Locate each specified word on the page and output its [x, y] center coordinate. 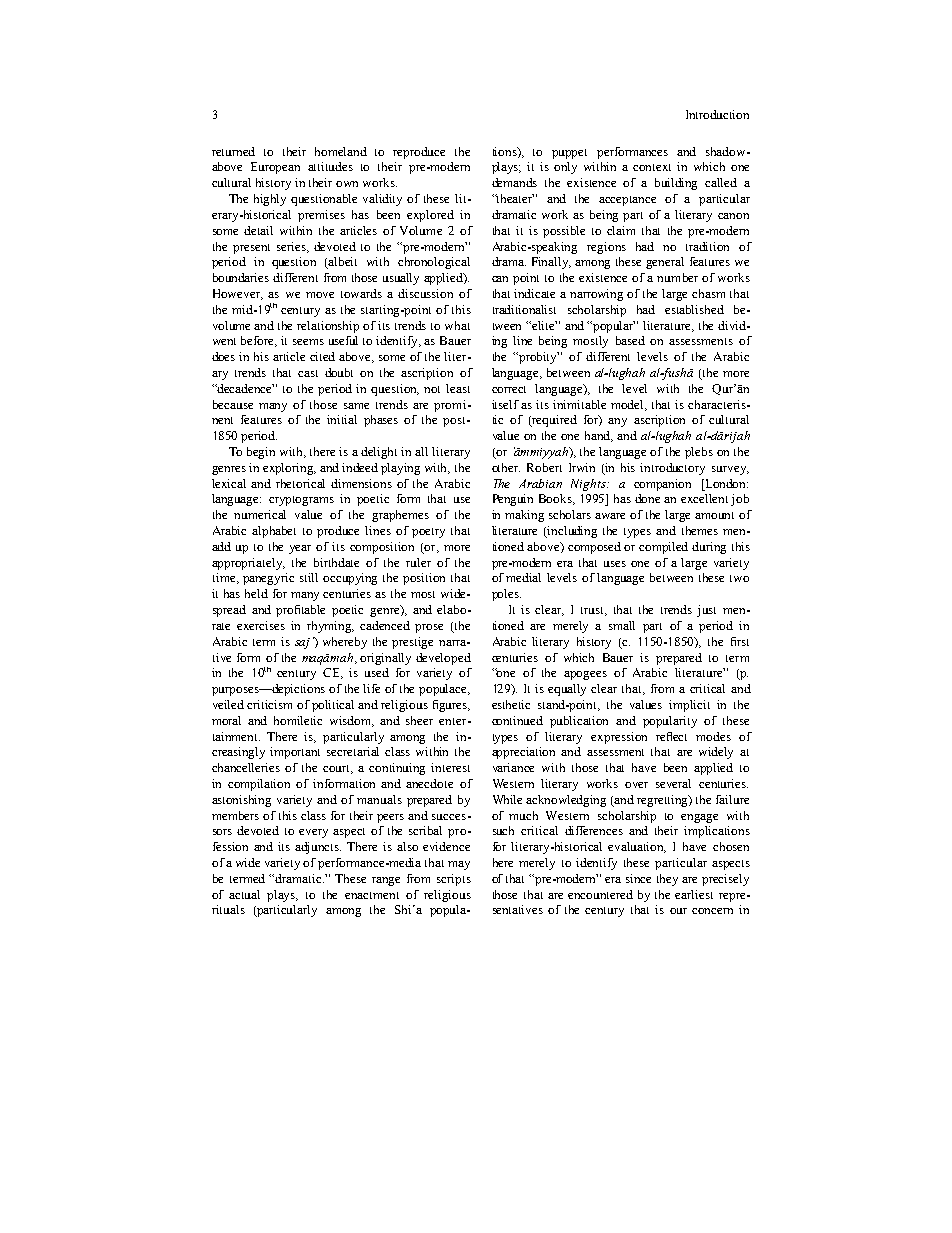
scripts [454, 880]
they [667, 880]
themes [700, 530]
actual [244, 894]
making [524, 516]
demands [514, 182]
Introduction [717, 114]
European [275, 168]
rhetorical [300, 483]
